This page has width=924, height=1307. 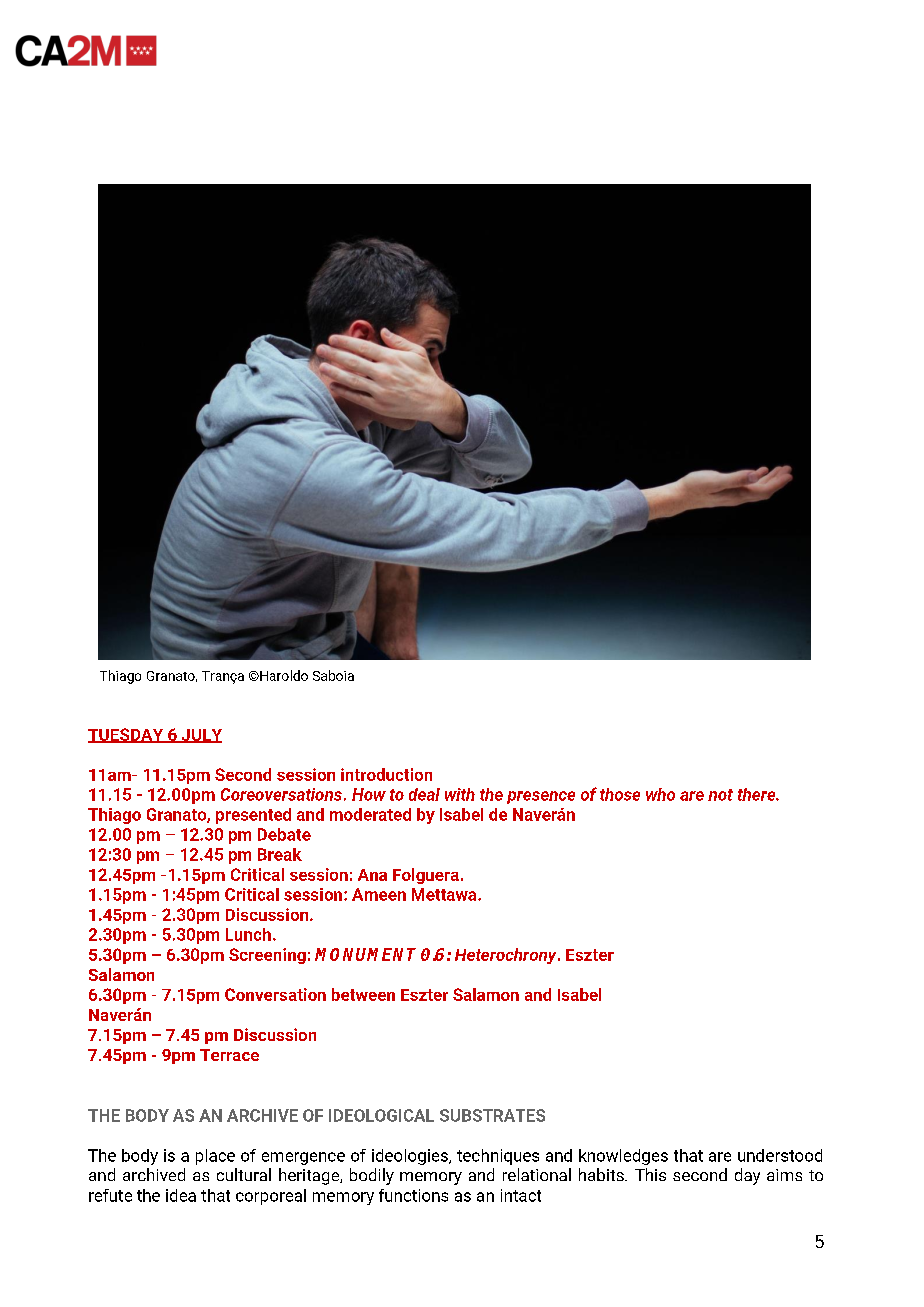 What do you see at coordinates (181, 1195) in the page?
I see `idea` at bounding box center [181, 1195].
